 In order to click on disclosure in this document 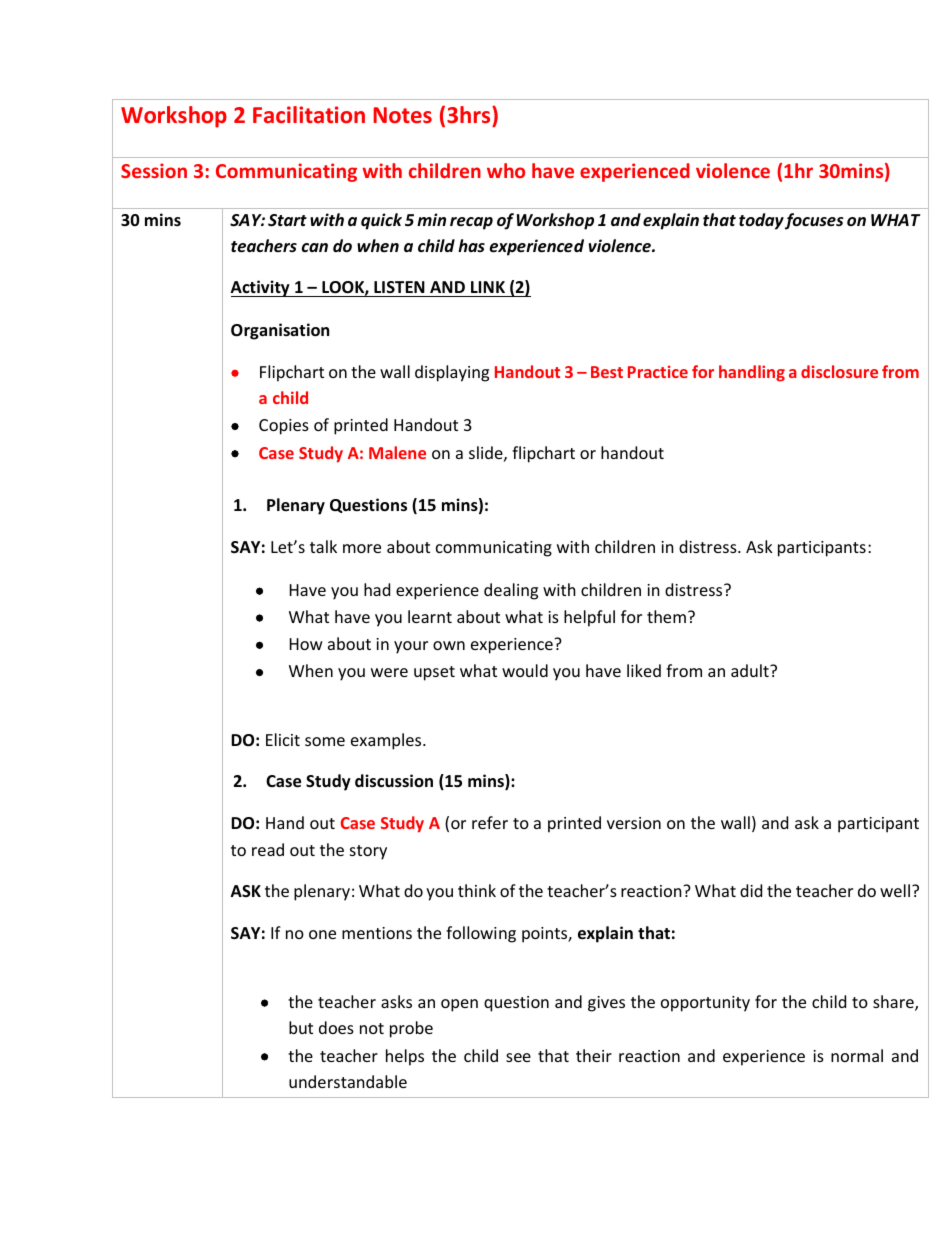, I will do `click(839, 371)`.
